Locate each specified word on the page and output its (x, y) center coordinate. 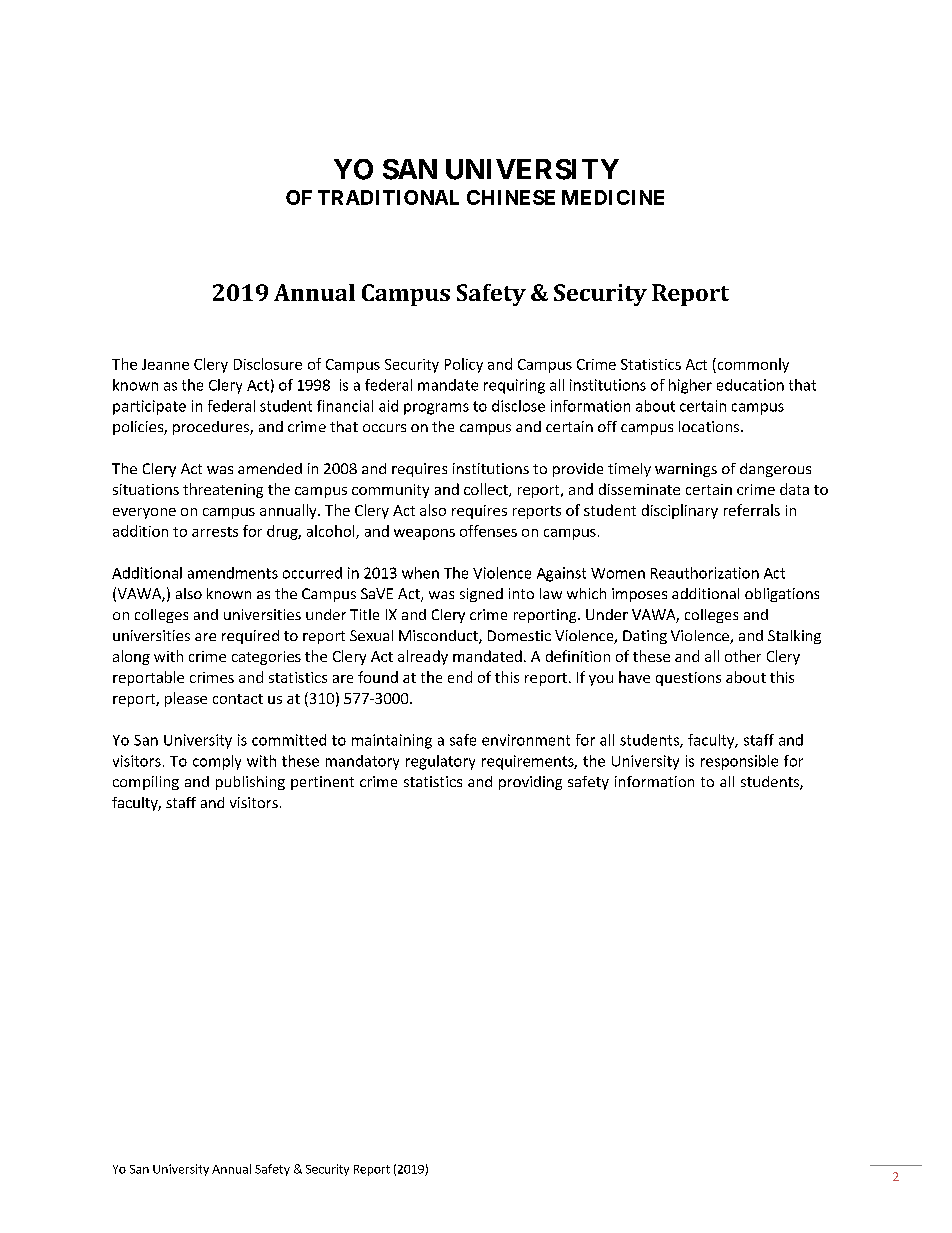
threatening (223, 490)
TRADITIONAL (388, 197)
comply (217, 762)
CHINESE (511, 197)
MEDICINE (613, 197)
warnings (686, 470)
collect (487, 490)
